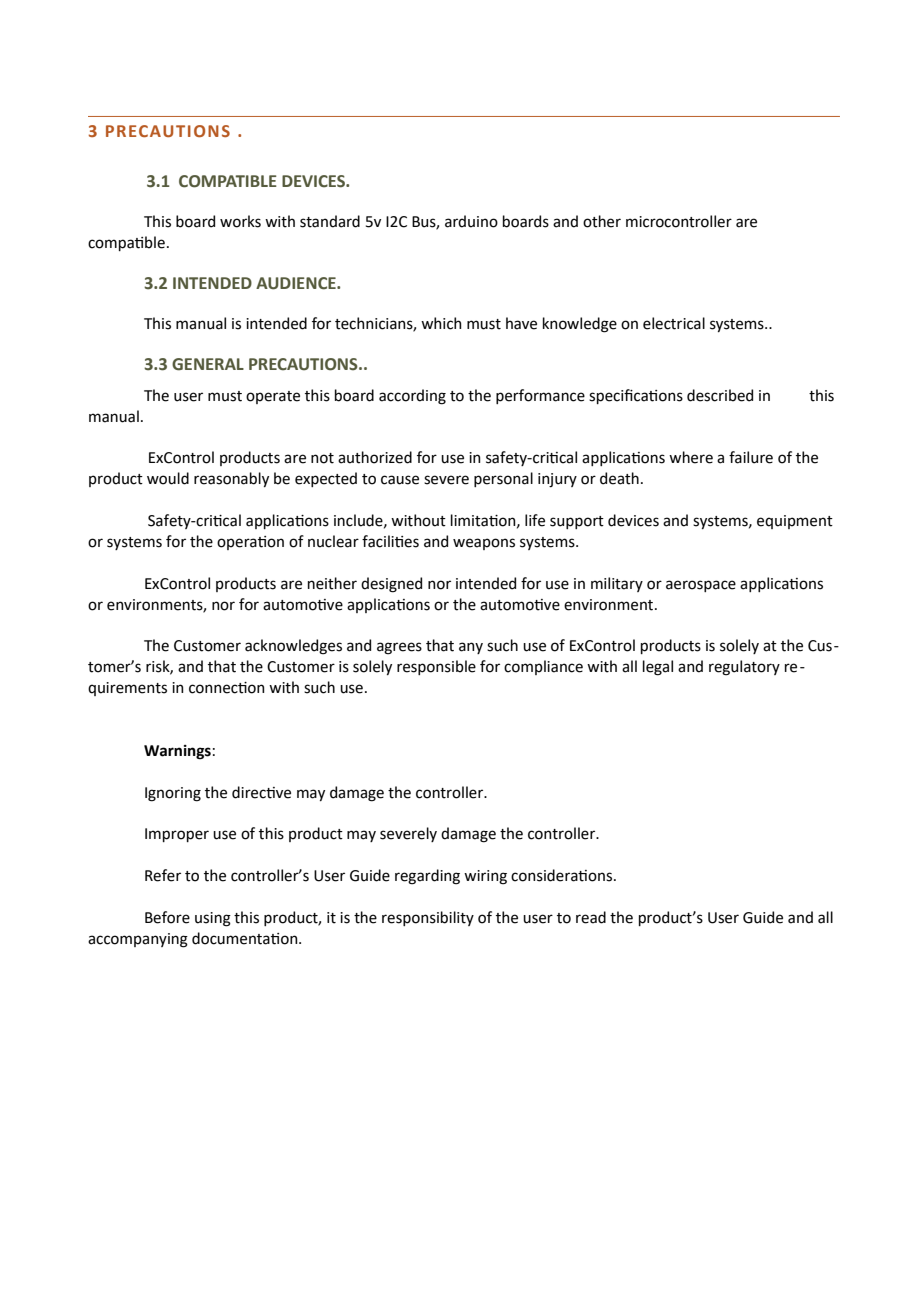  I want to click on responsible, so click(436, 667).
